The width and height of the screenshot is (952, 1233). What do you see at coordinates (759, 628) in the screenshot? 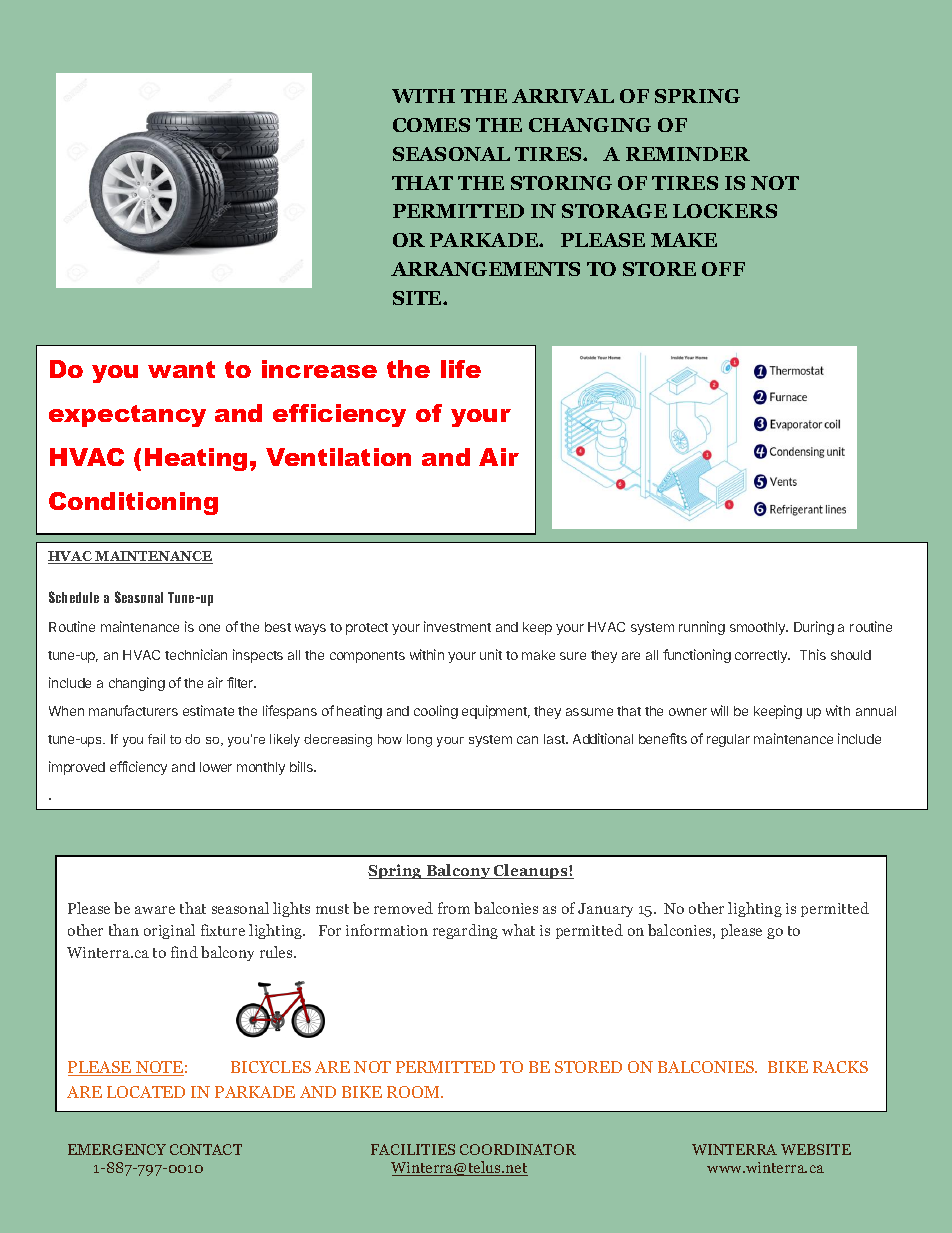
I see `smoothly` at bounding box center [759, 628].
